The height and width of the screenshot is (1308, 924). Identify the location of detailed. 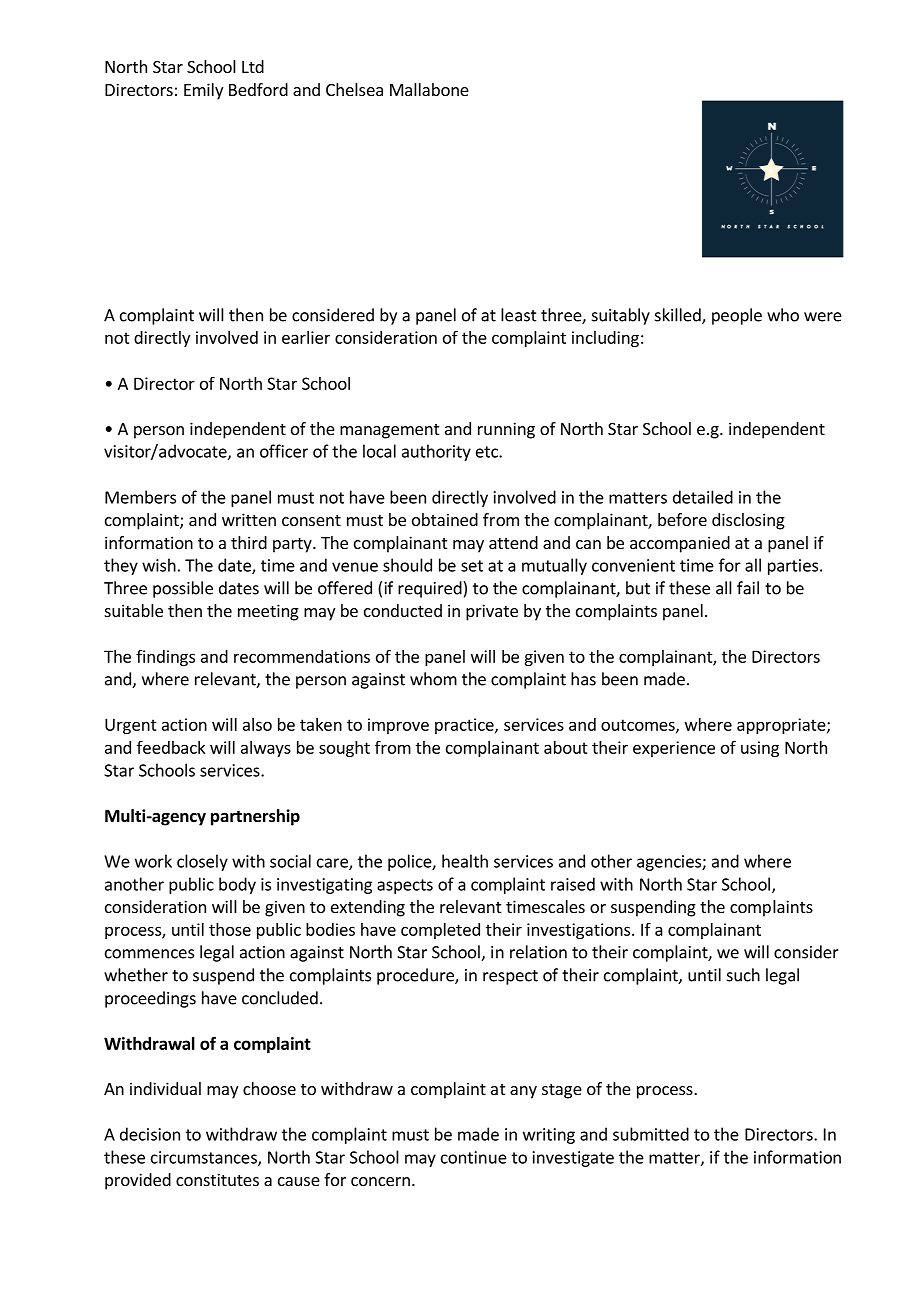
(703, 497).
